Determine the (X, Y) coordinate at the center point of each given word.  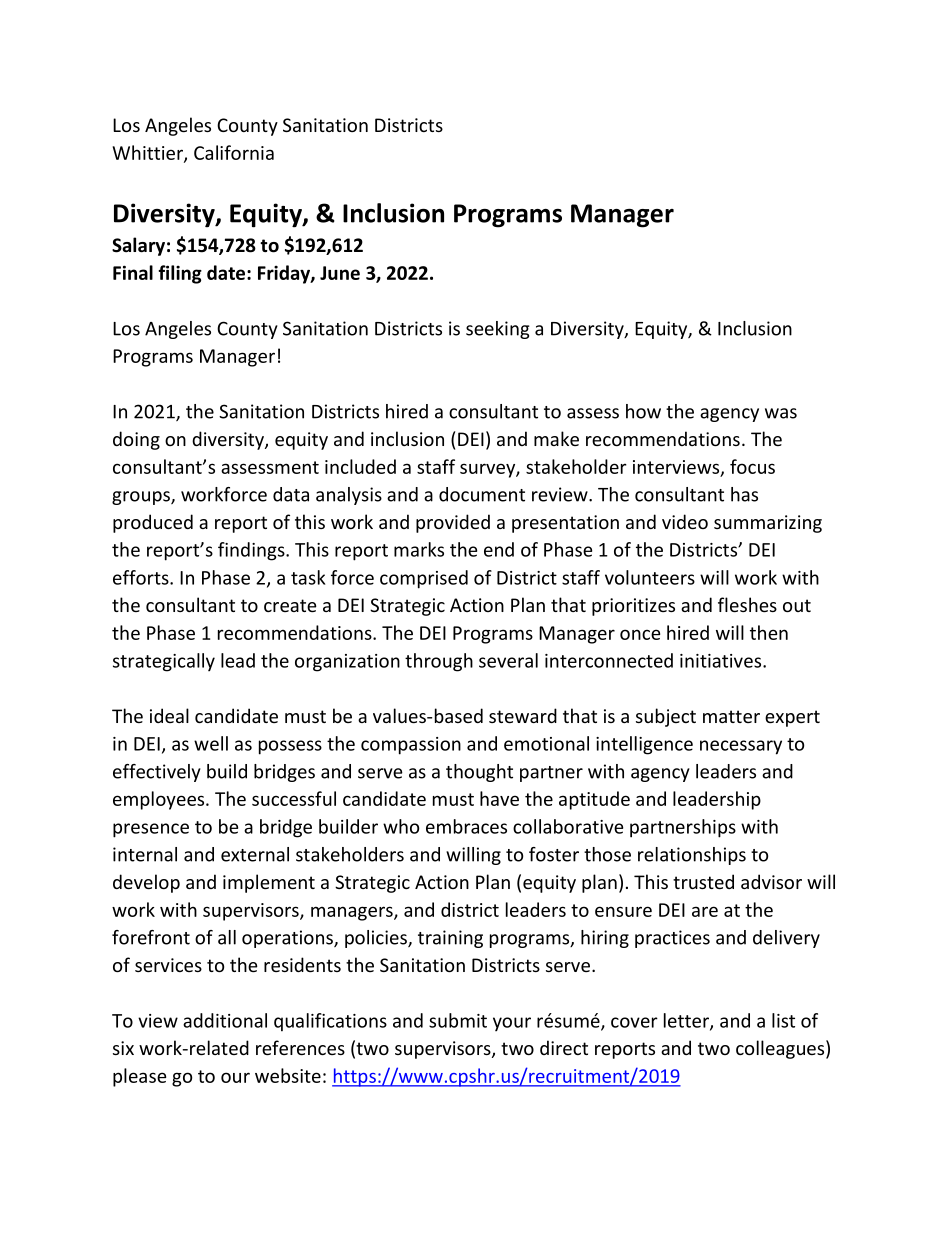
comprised (424, 579)
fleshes (747, 604)
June (340, 273)
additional (225, 1020)
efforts (142, 577)
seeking (498, 330)
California (234, 152)
